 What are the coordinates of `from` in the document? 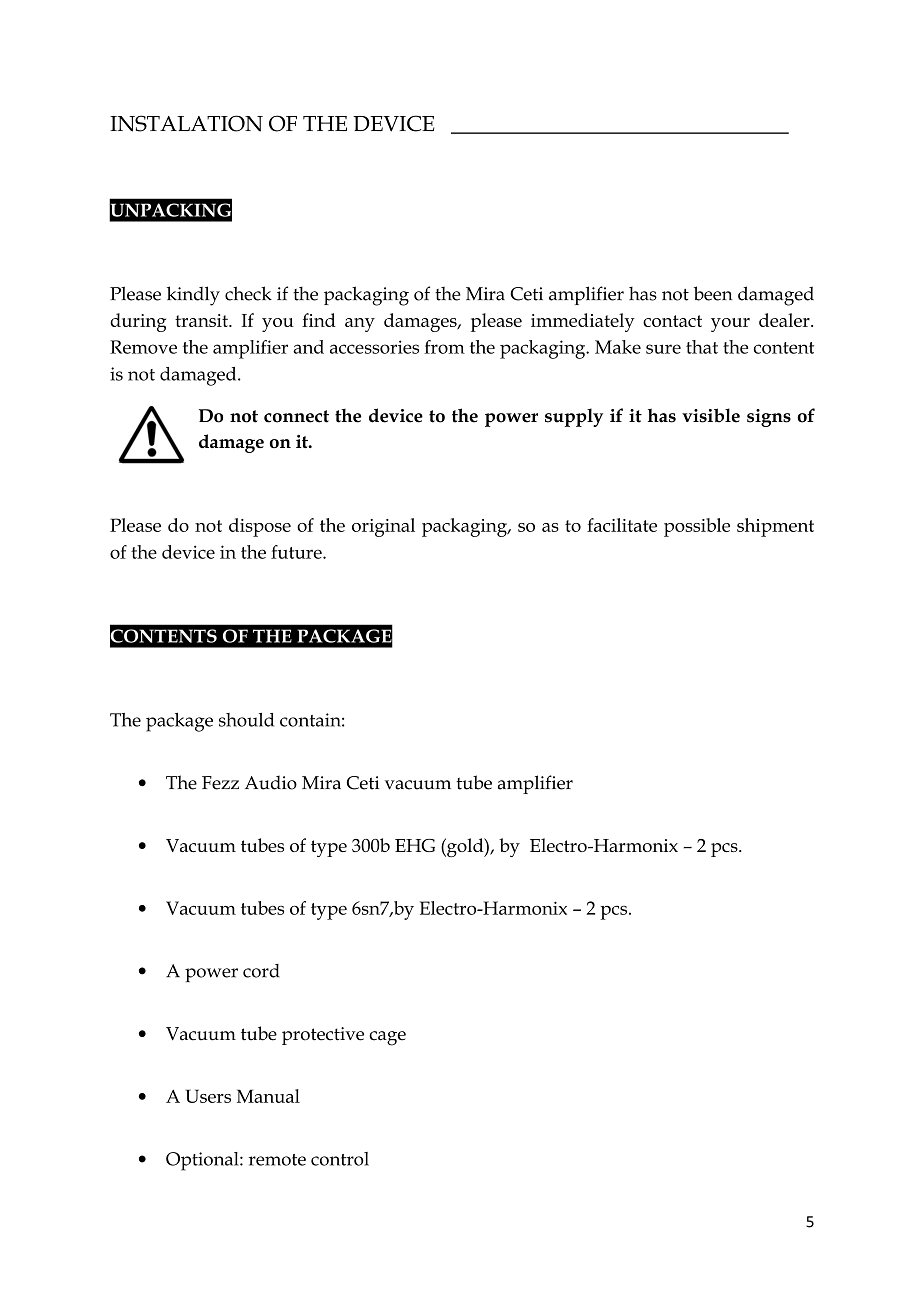 It's located at (444, 347).
